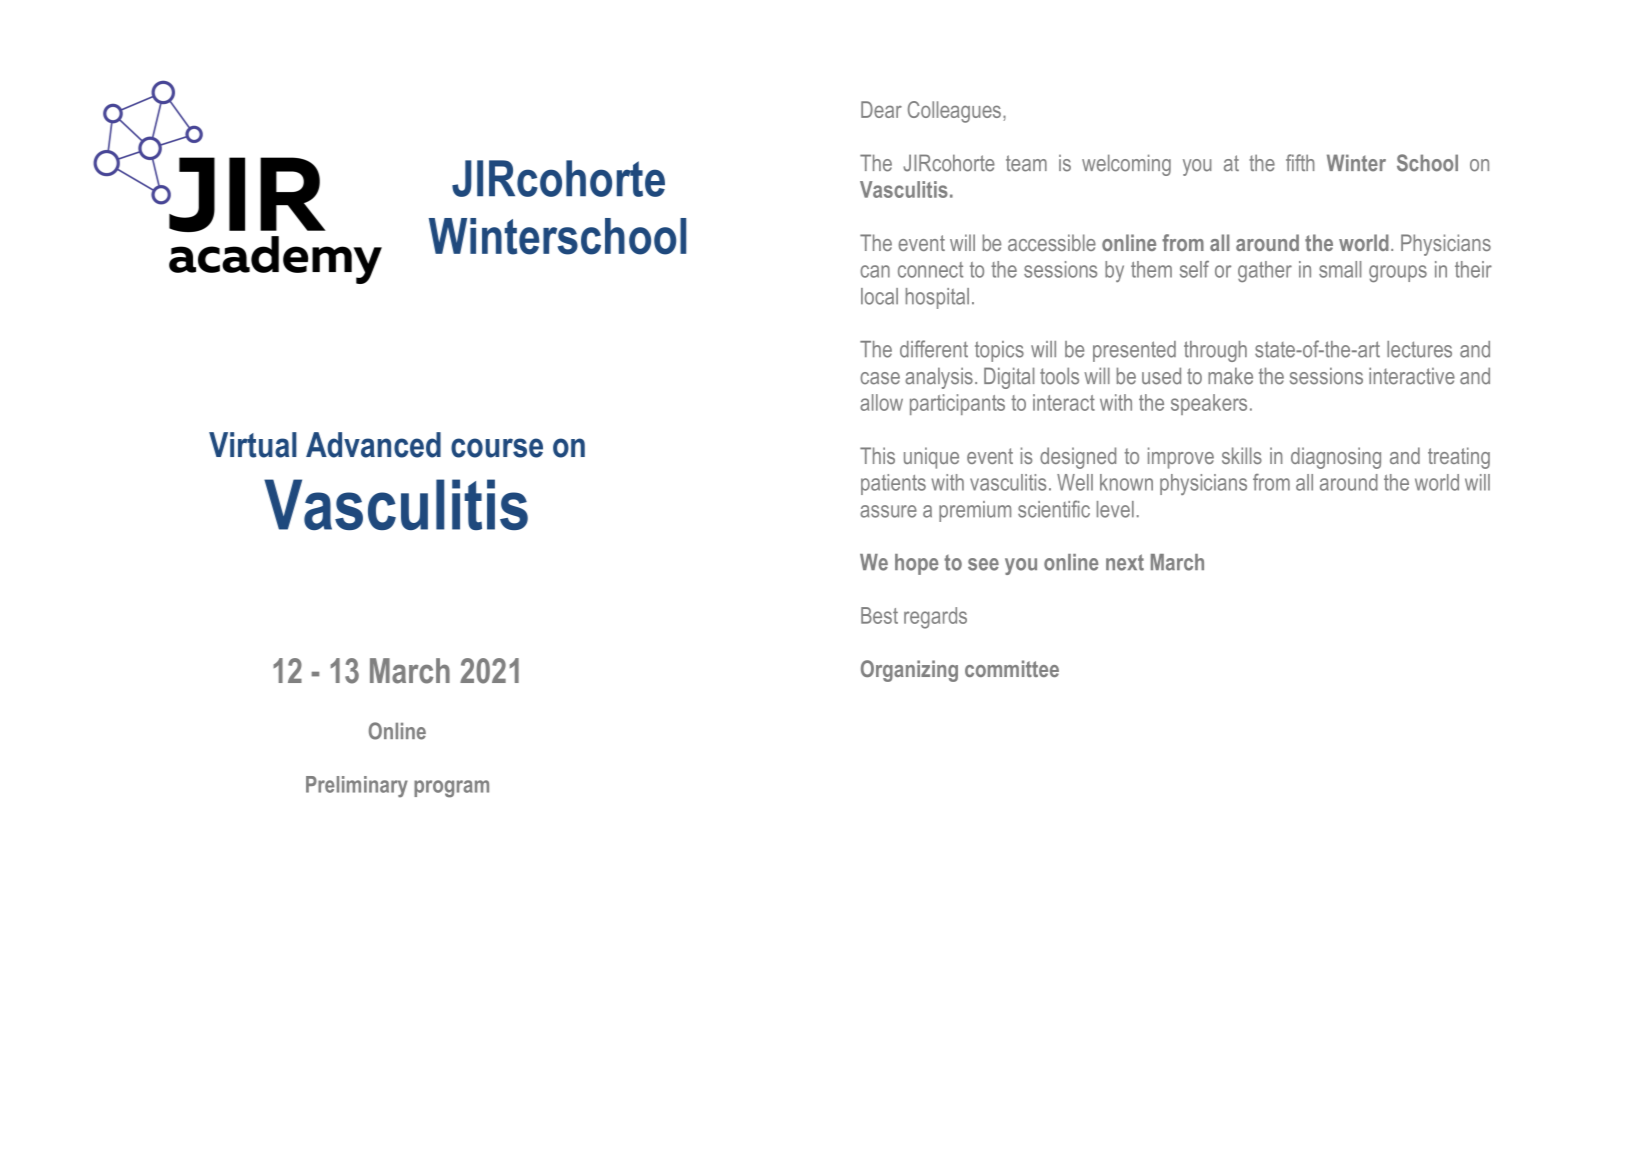  Describe the element at coordinates (373, 445) in the screenshot. I see `Advanced` at that location.
